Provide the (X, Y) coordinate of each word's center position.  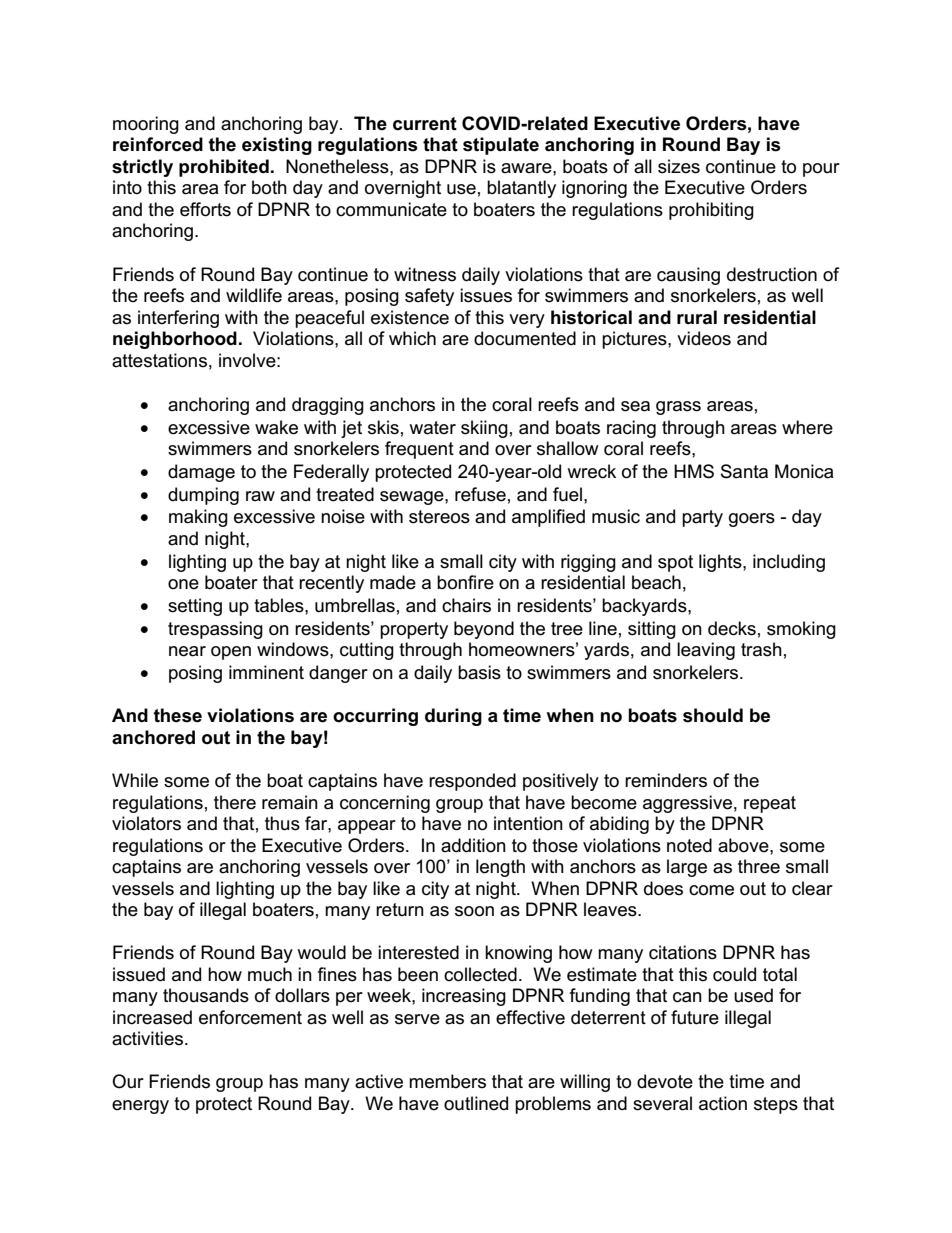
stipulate (501, 146)
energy (140, 1107)
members (447, 1081)
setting (195, 607)
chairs (466, 605)
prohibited (224, 168)
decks (732, 628)
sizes (679, 166)
